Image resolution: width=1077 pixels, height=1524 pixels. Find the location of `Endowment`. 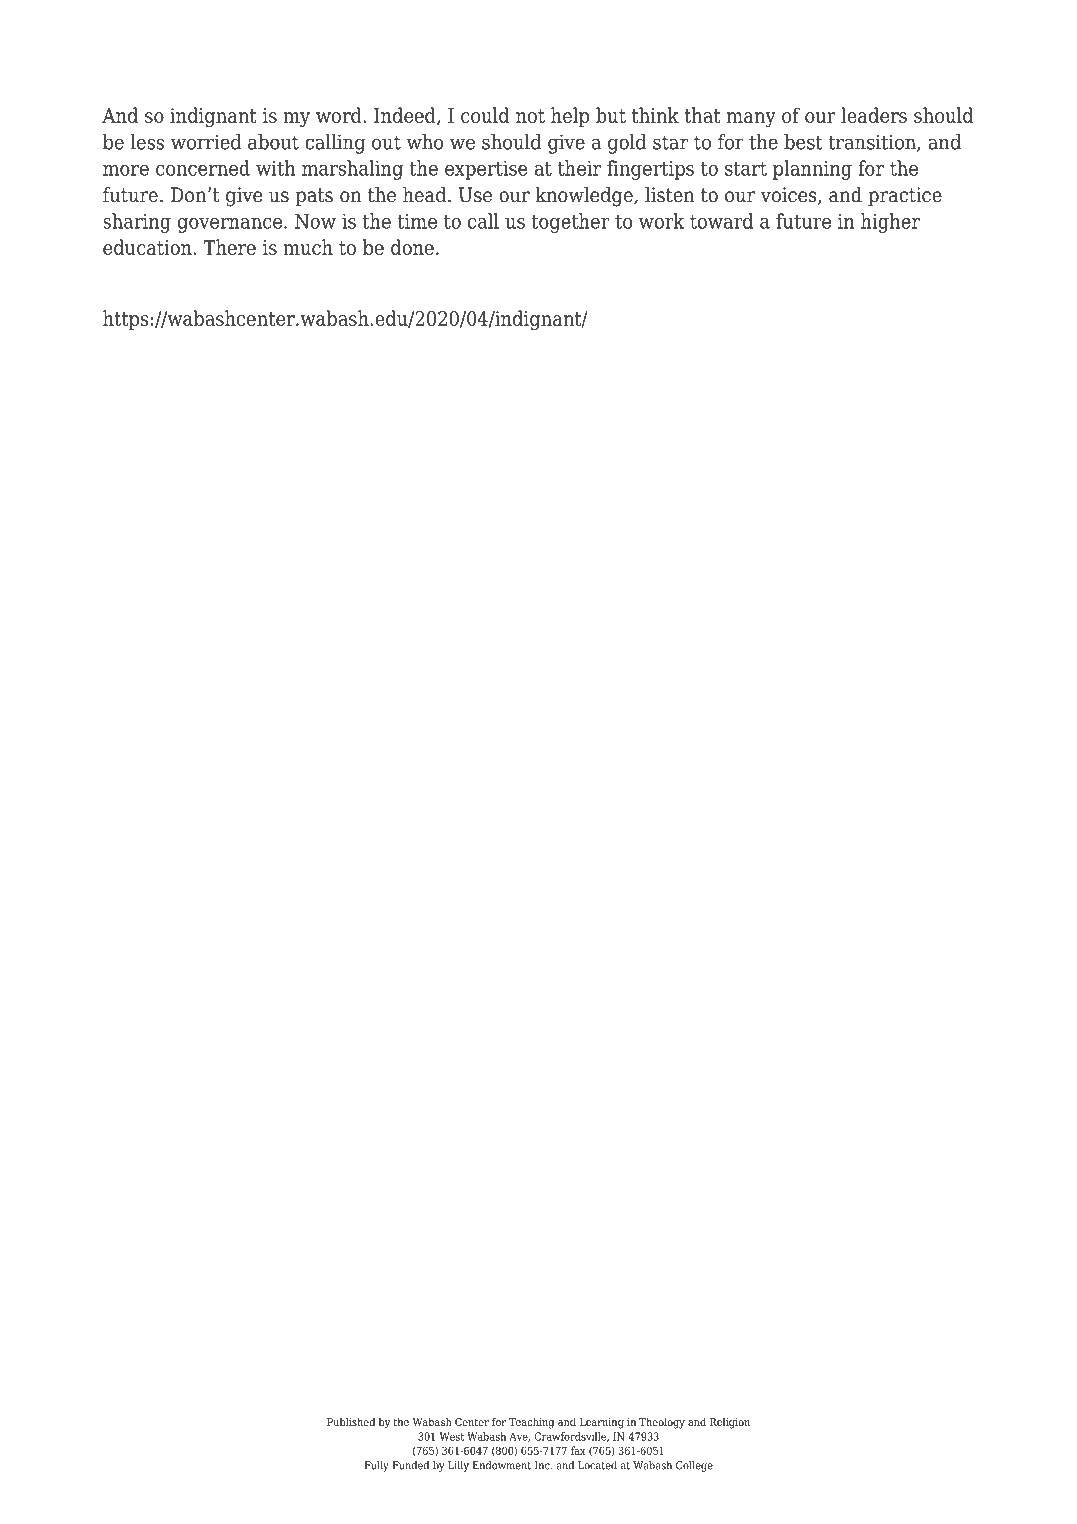

Endowment is located at coordinates (501, 1465).
